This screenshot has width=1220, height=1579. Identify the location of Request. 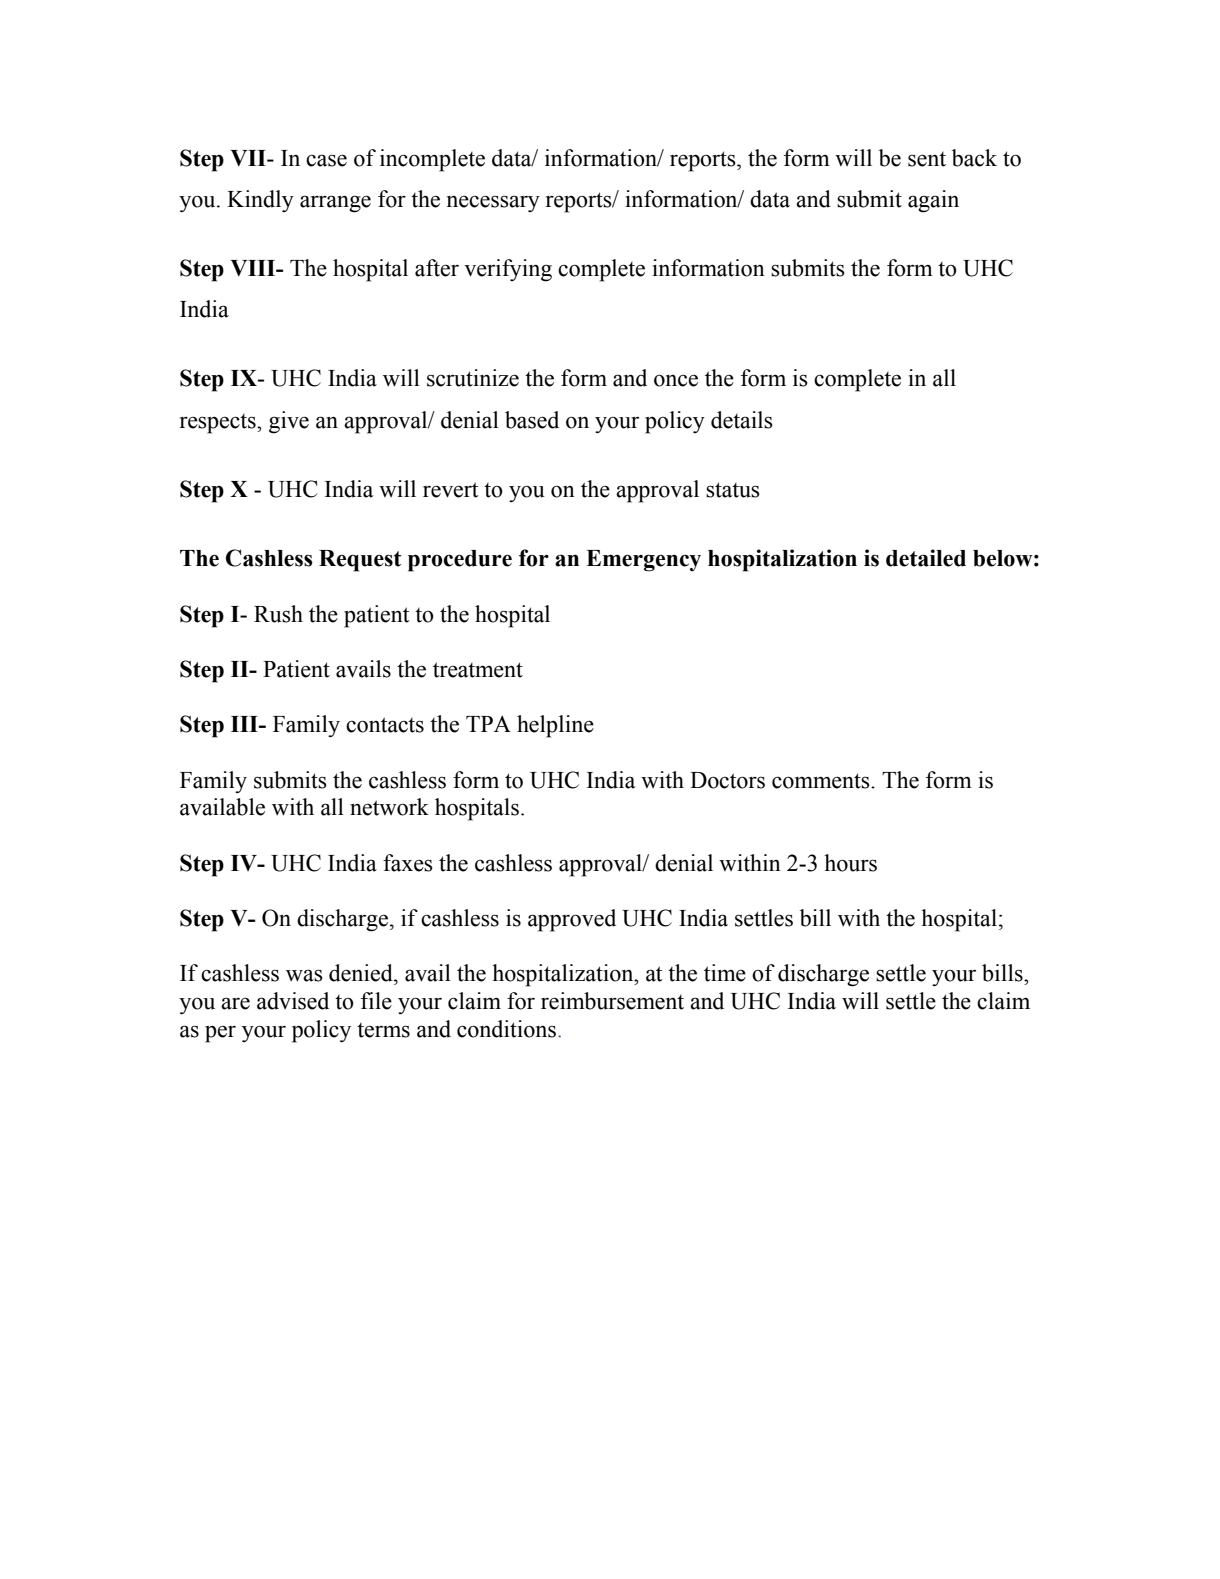
(360, 561).
